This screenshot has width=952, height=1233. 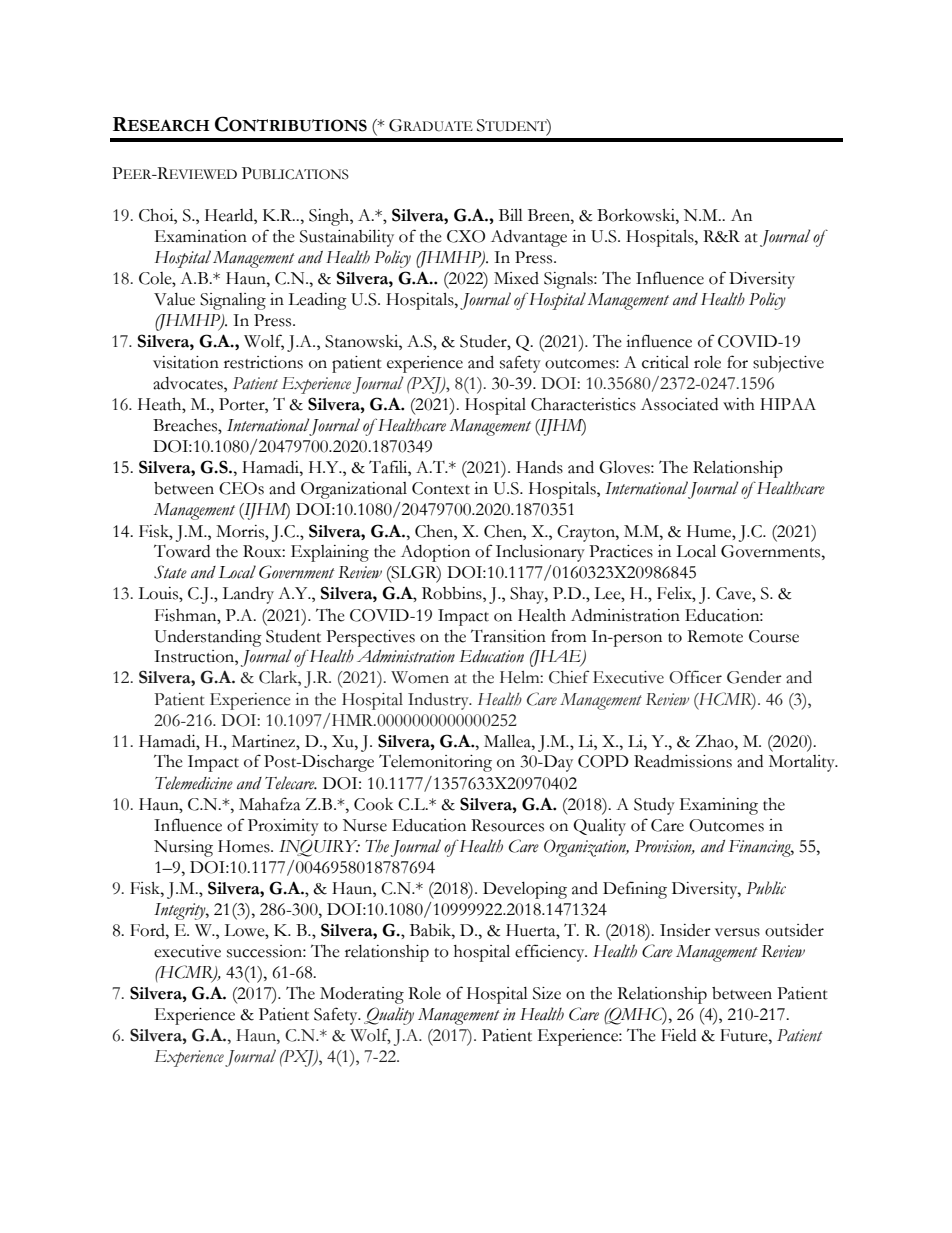 I want to click on Transition, so click(x=508, y=636).
